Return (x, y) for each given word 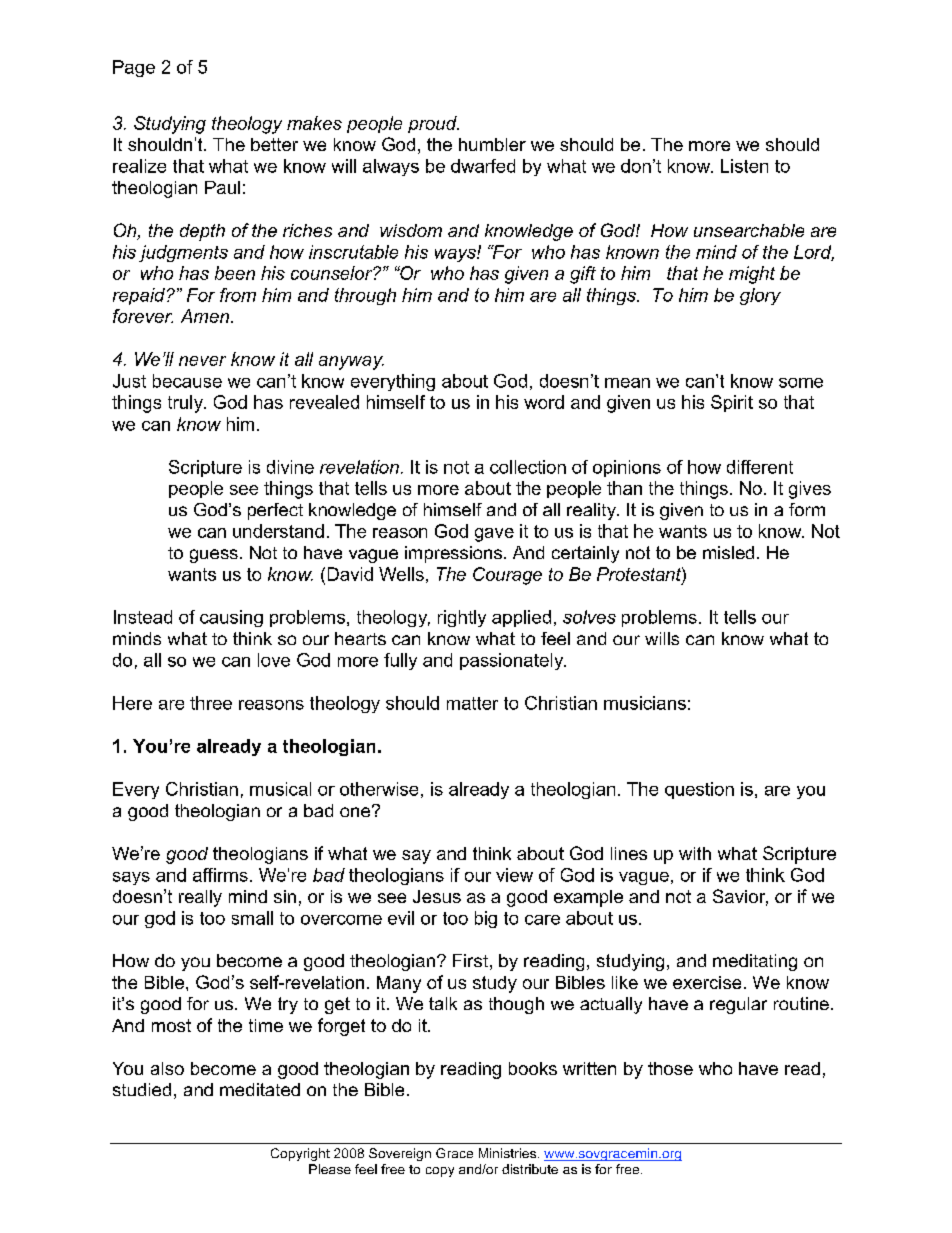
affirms (220, 875)
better (274, 144)
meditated (260, 1089)
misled (728, 552)
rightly (462, 618)
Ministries (509, 1153)
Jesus (437, 896)
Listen (744, 166)
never (202, 361)
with (695, 853)
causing (231, 618)
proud (433, 124)
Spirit (732, 403)
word (544, 402)
